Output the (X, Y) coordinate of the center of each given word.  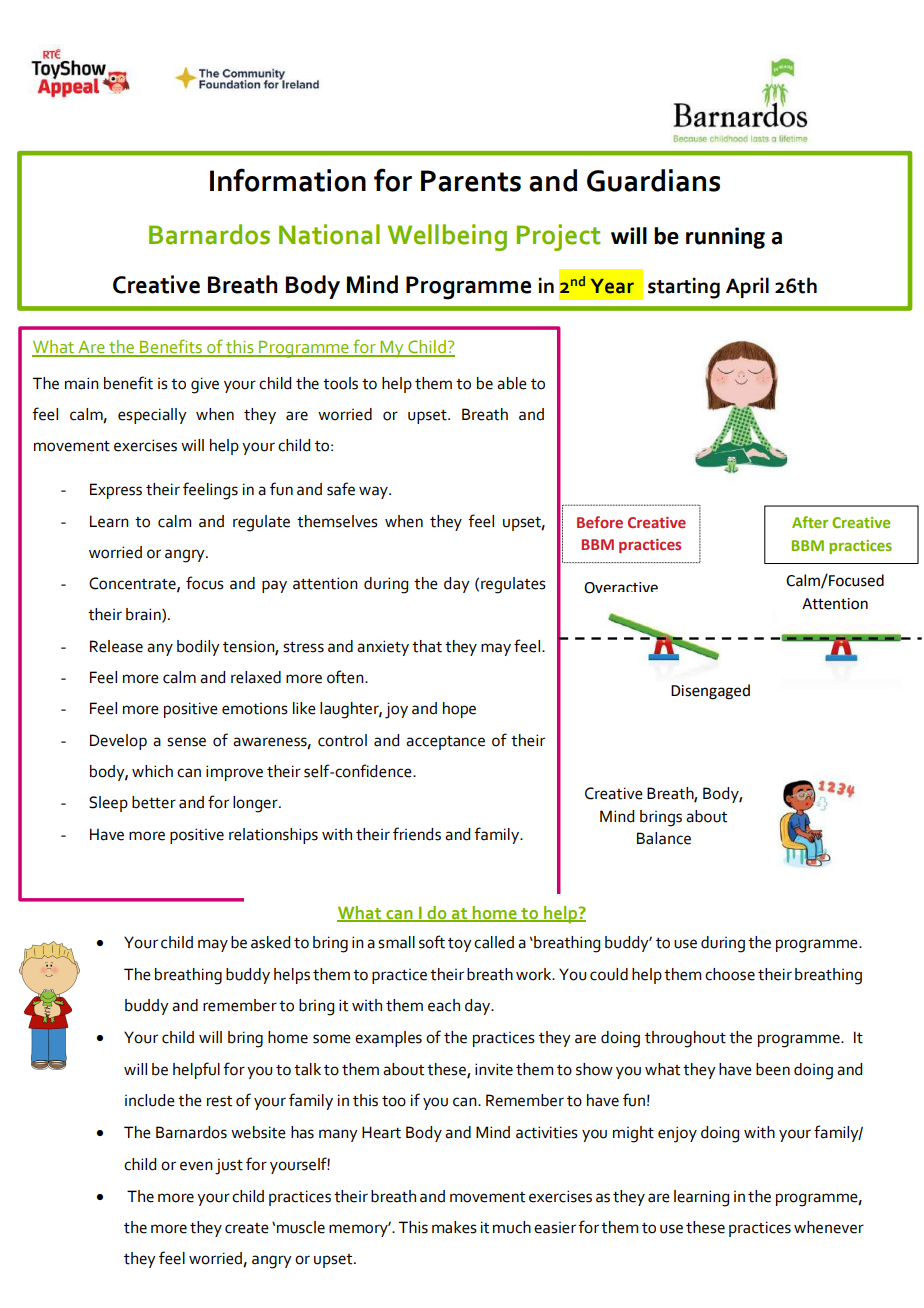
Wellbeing (447, 237)
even (196, 1166)
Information (288, 180)
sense (186, 742)
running (725, 238)
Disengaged (710, 692)
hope (459, 710)
